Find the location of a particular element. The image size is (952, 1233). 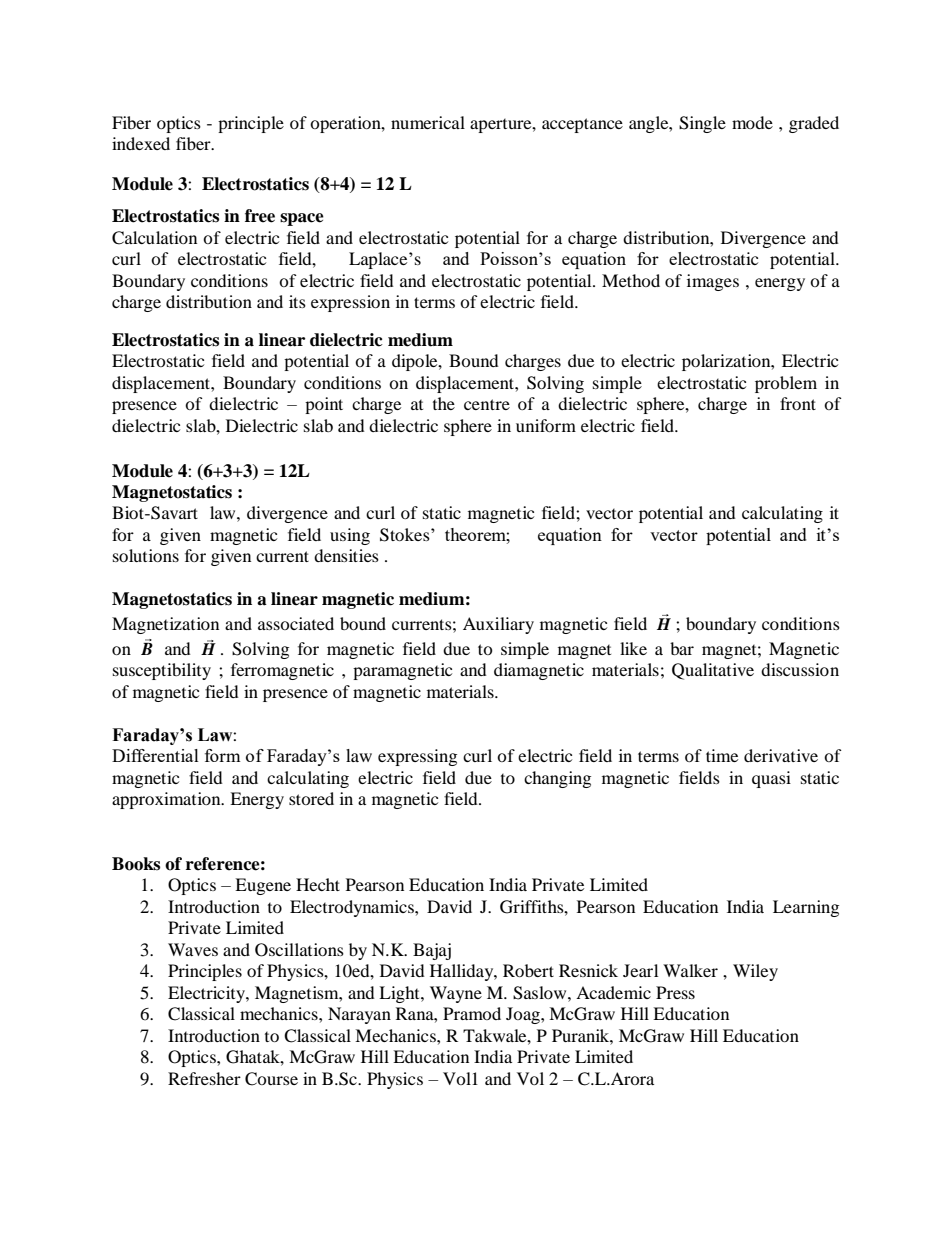

Refresher is located at coordinates (204, 1078).
